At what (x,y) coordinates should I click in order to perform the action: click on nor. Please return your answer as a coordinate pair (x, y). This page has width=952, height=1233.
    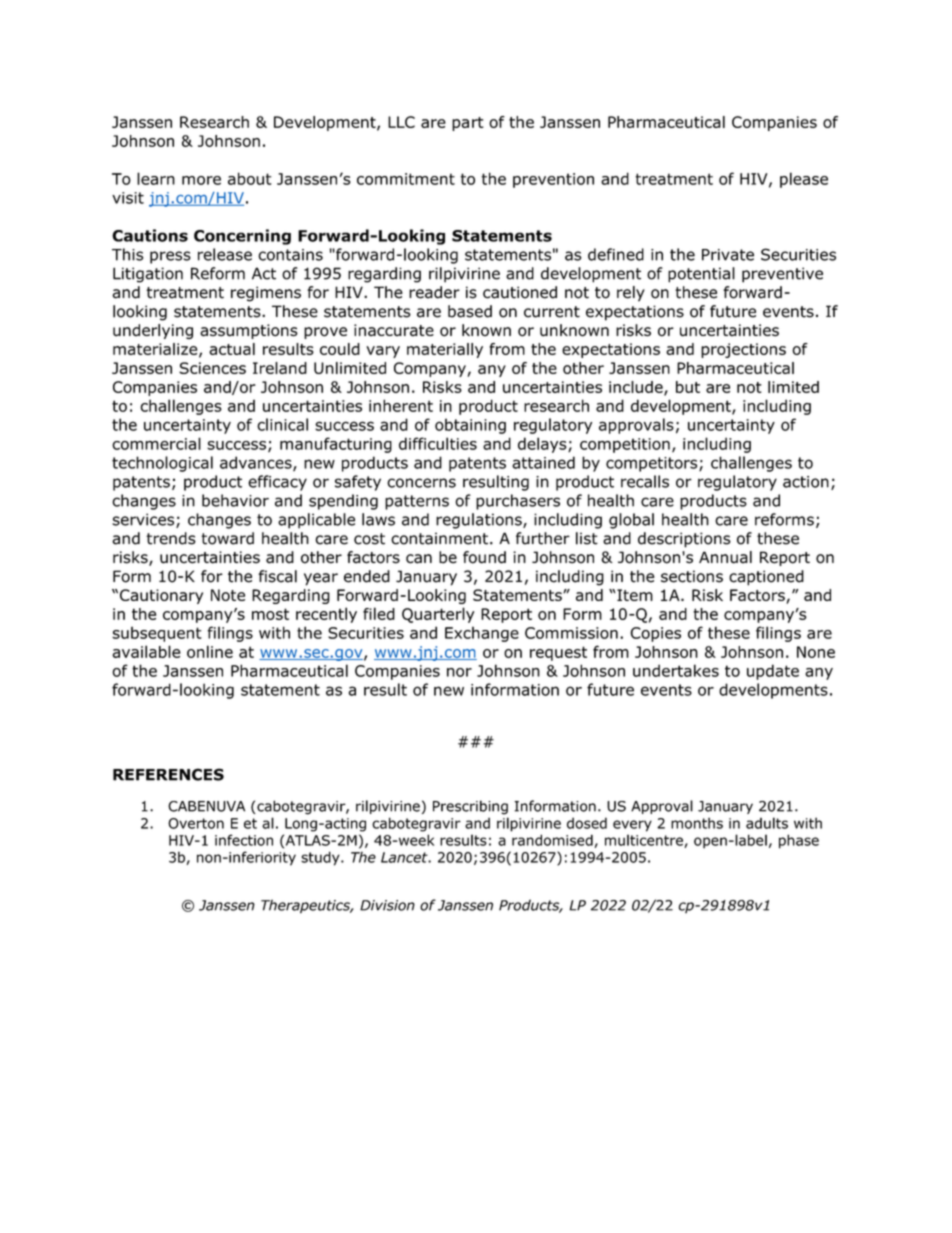
    Looking at the image, I should click on (459, 672).
